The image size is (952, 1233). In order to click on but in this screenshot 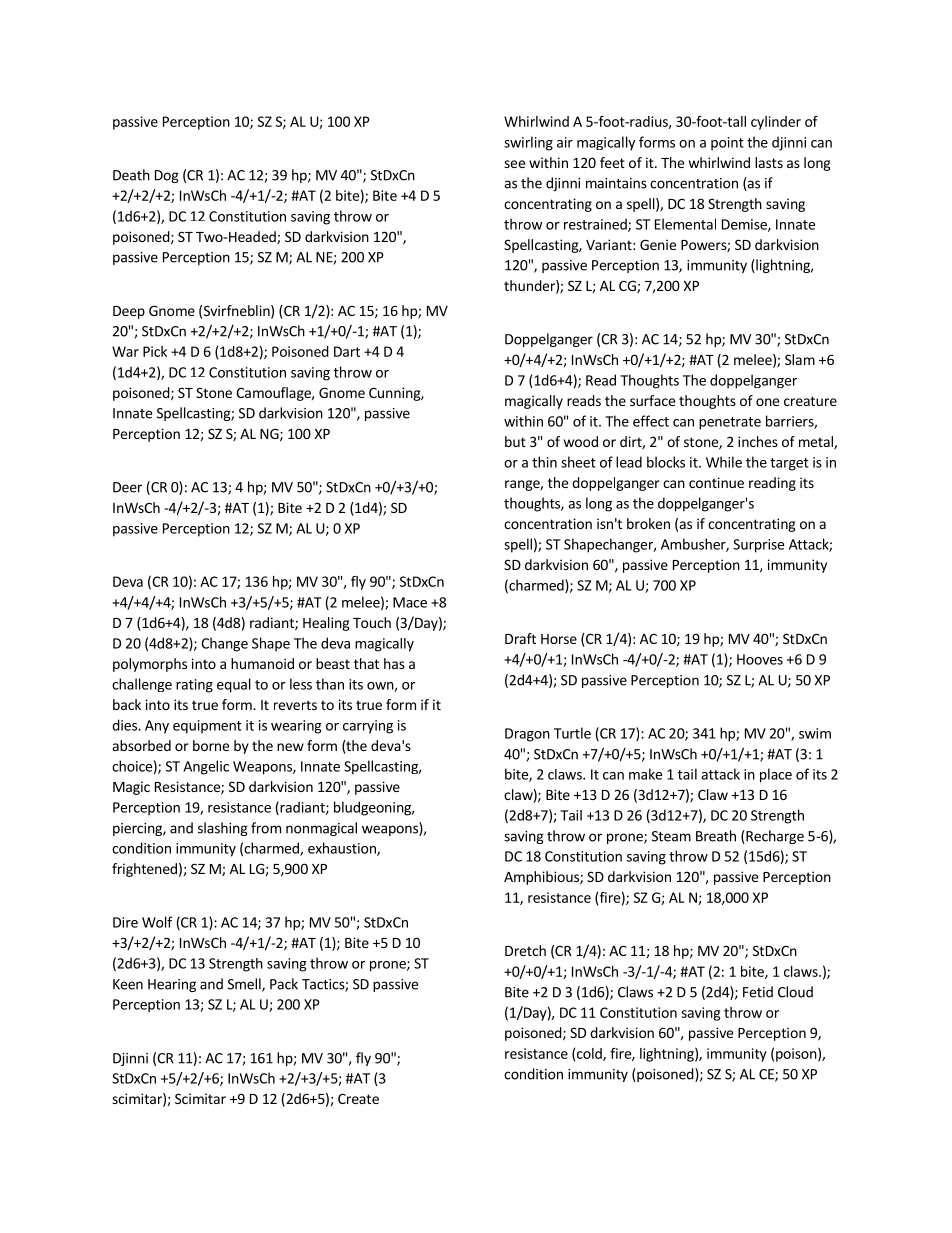, I will do `click(515, 441)`.
